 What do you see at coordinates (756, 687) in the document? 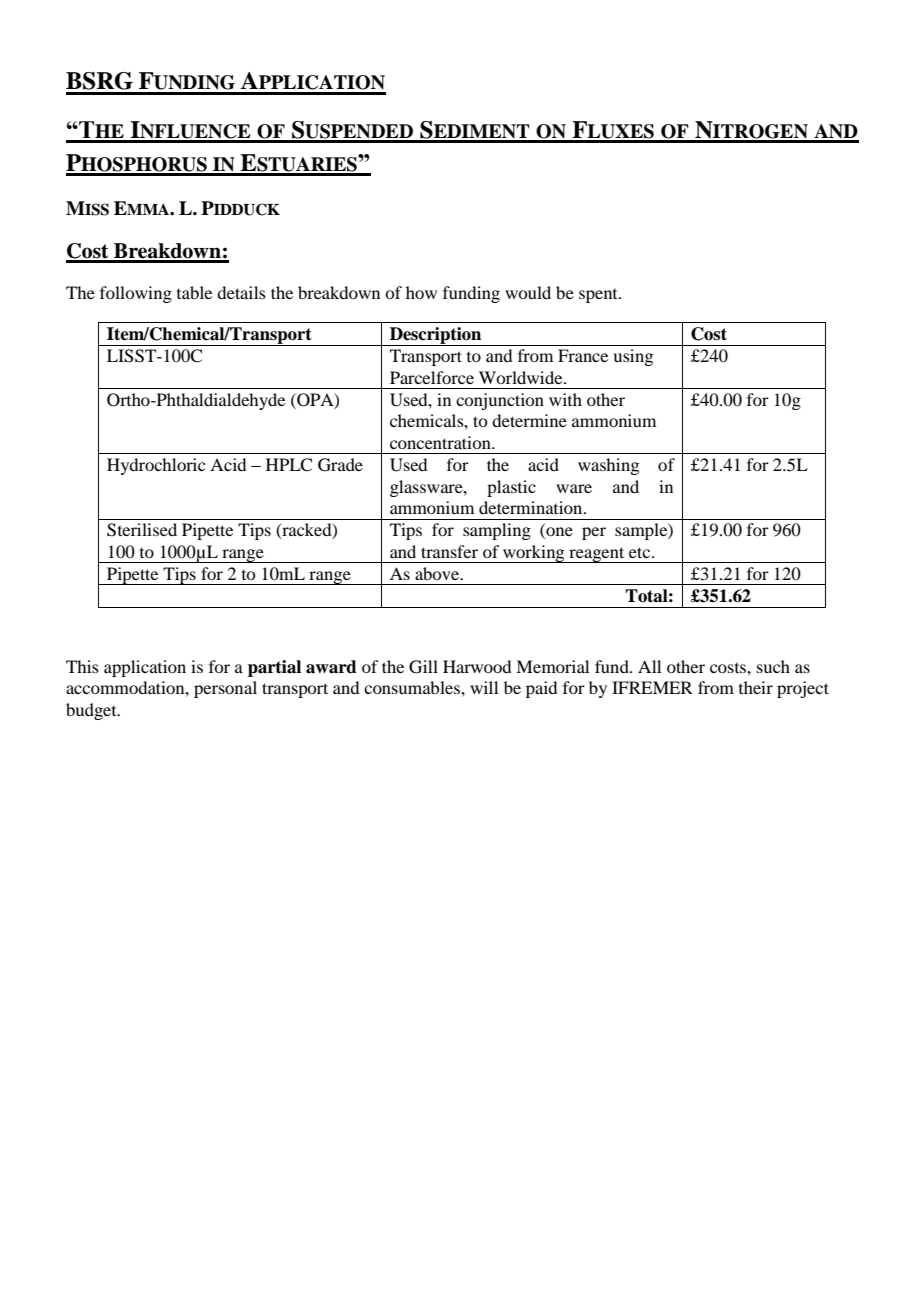
I see `their` at bounding box center [756, 687].
